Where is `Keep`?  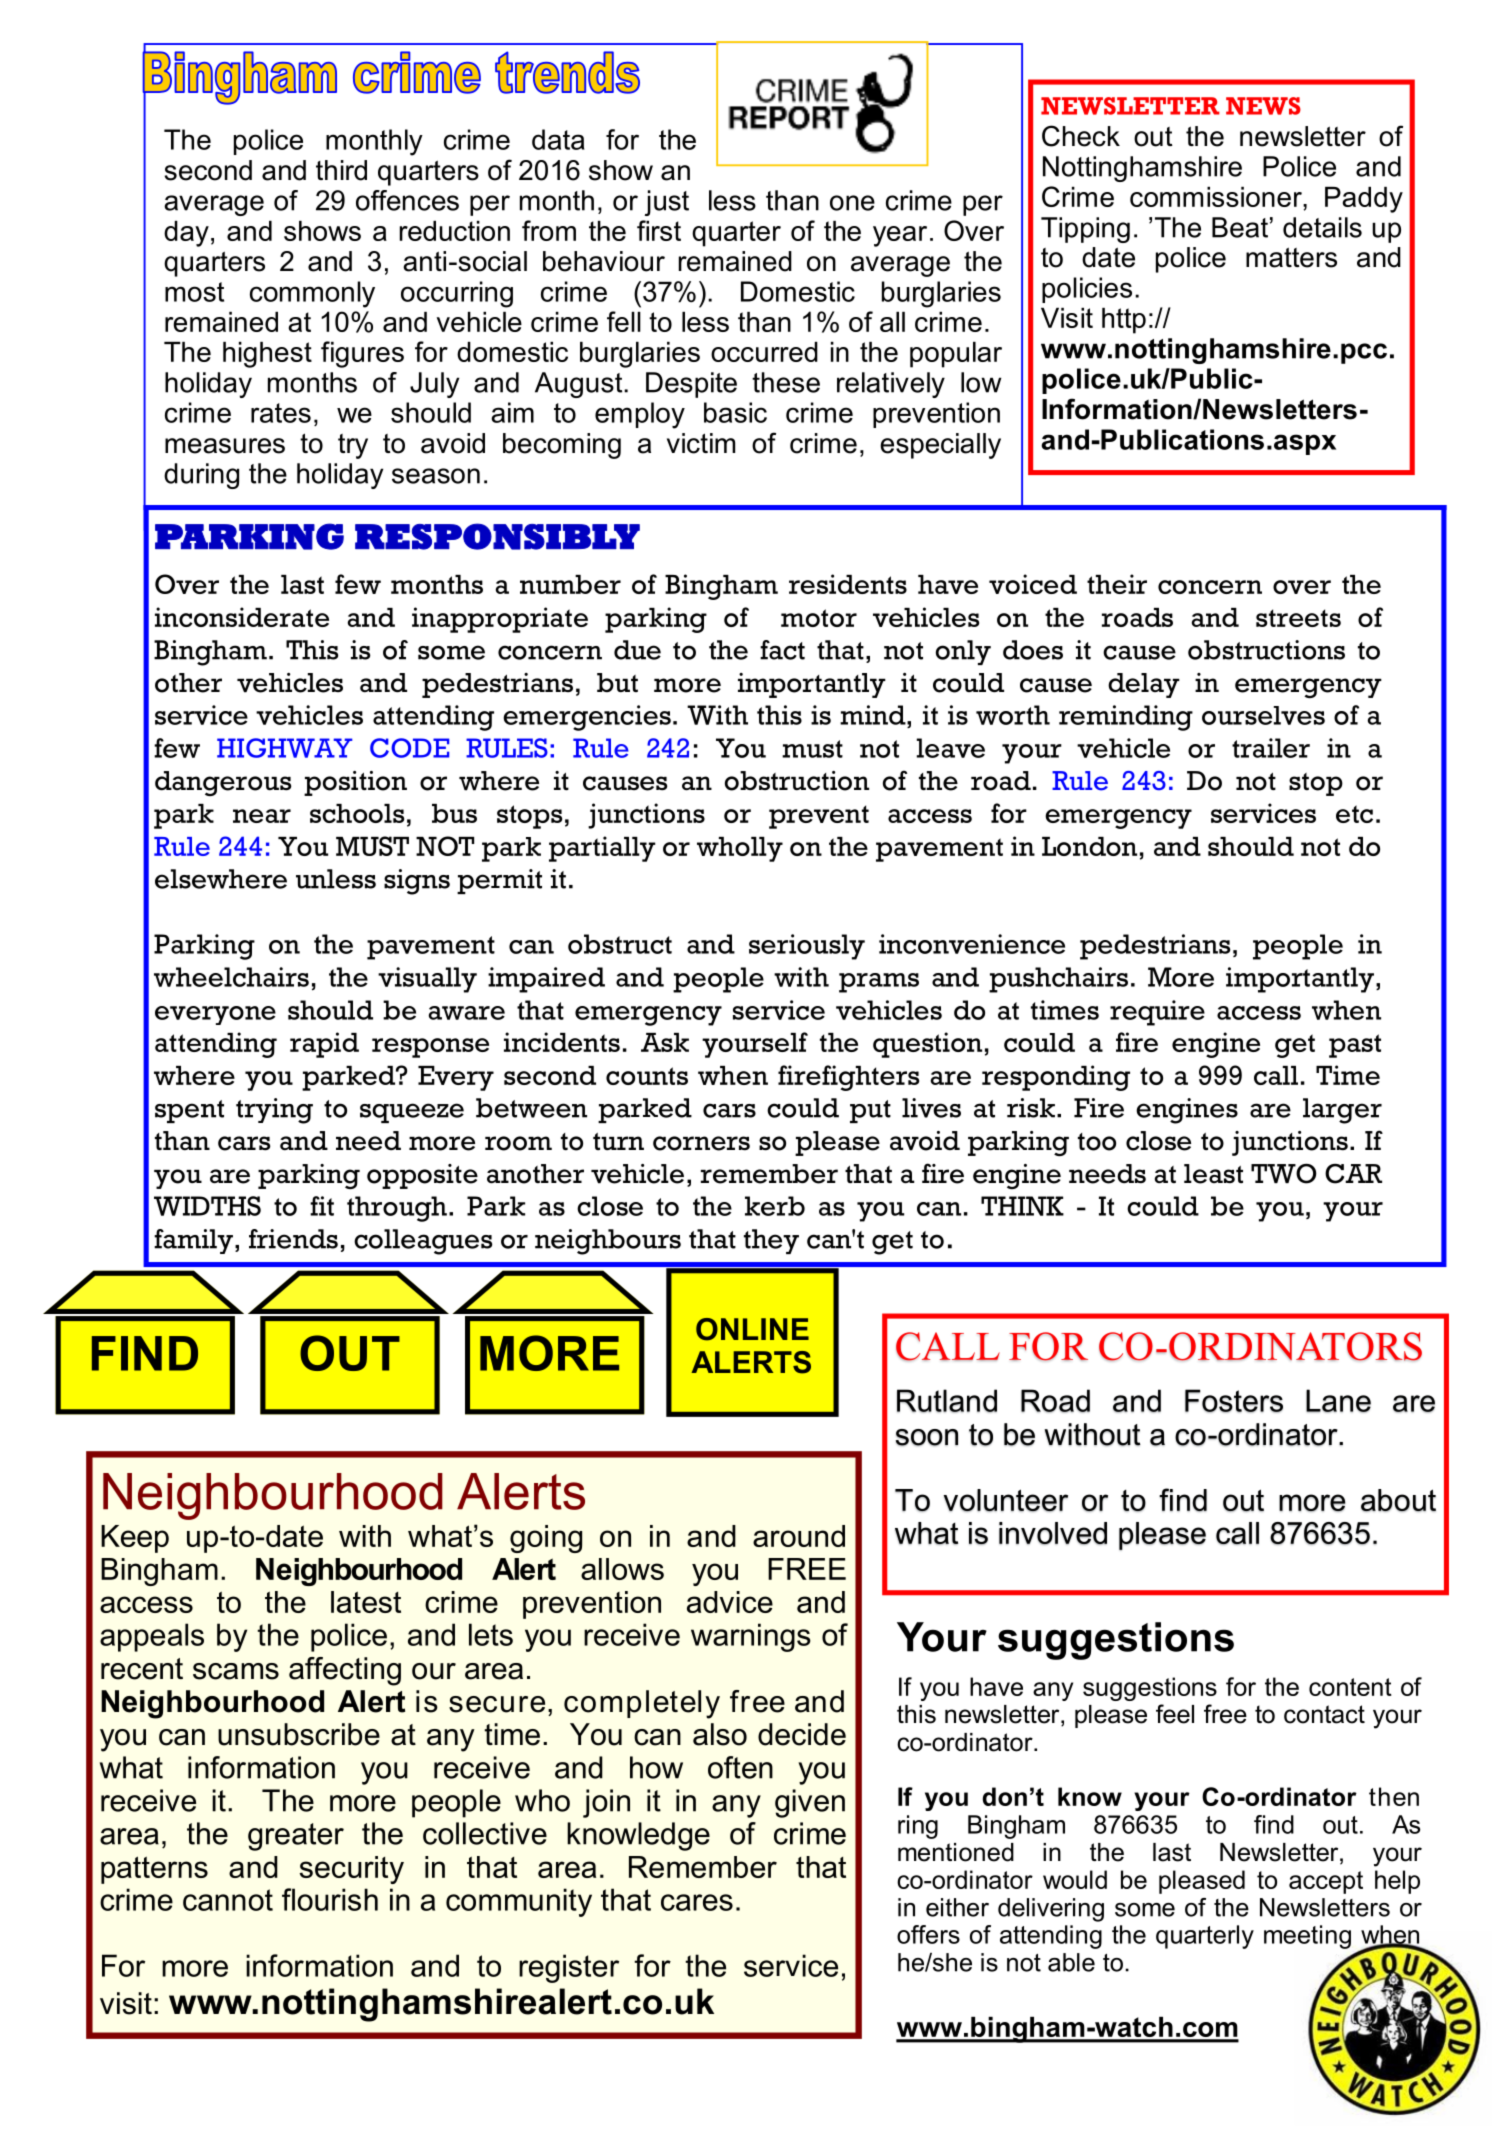 Keep is located at coordinates (135, 1539).
